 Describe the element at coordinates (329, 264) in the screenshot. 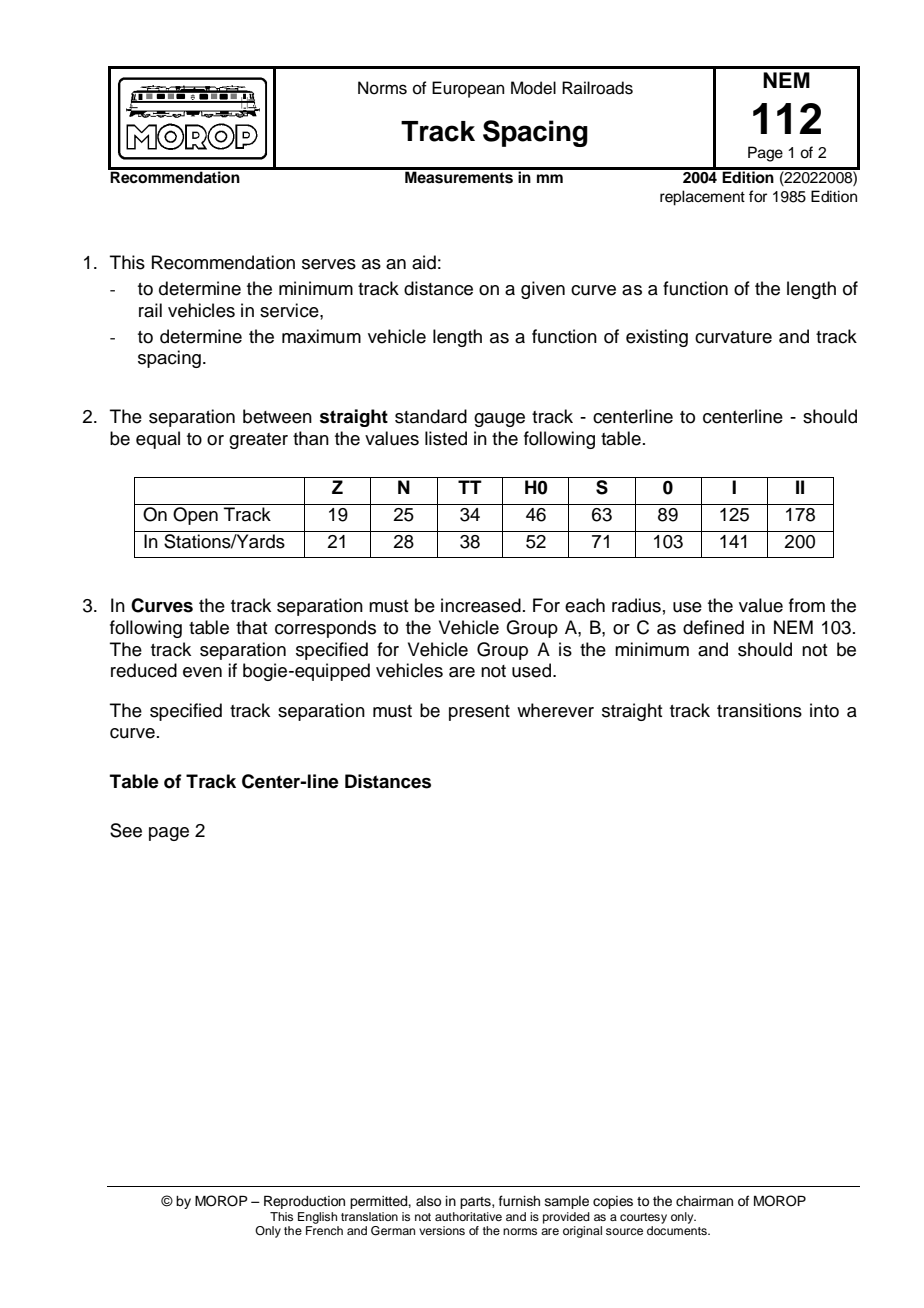

I see `serves` at that location.
